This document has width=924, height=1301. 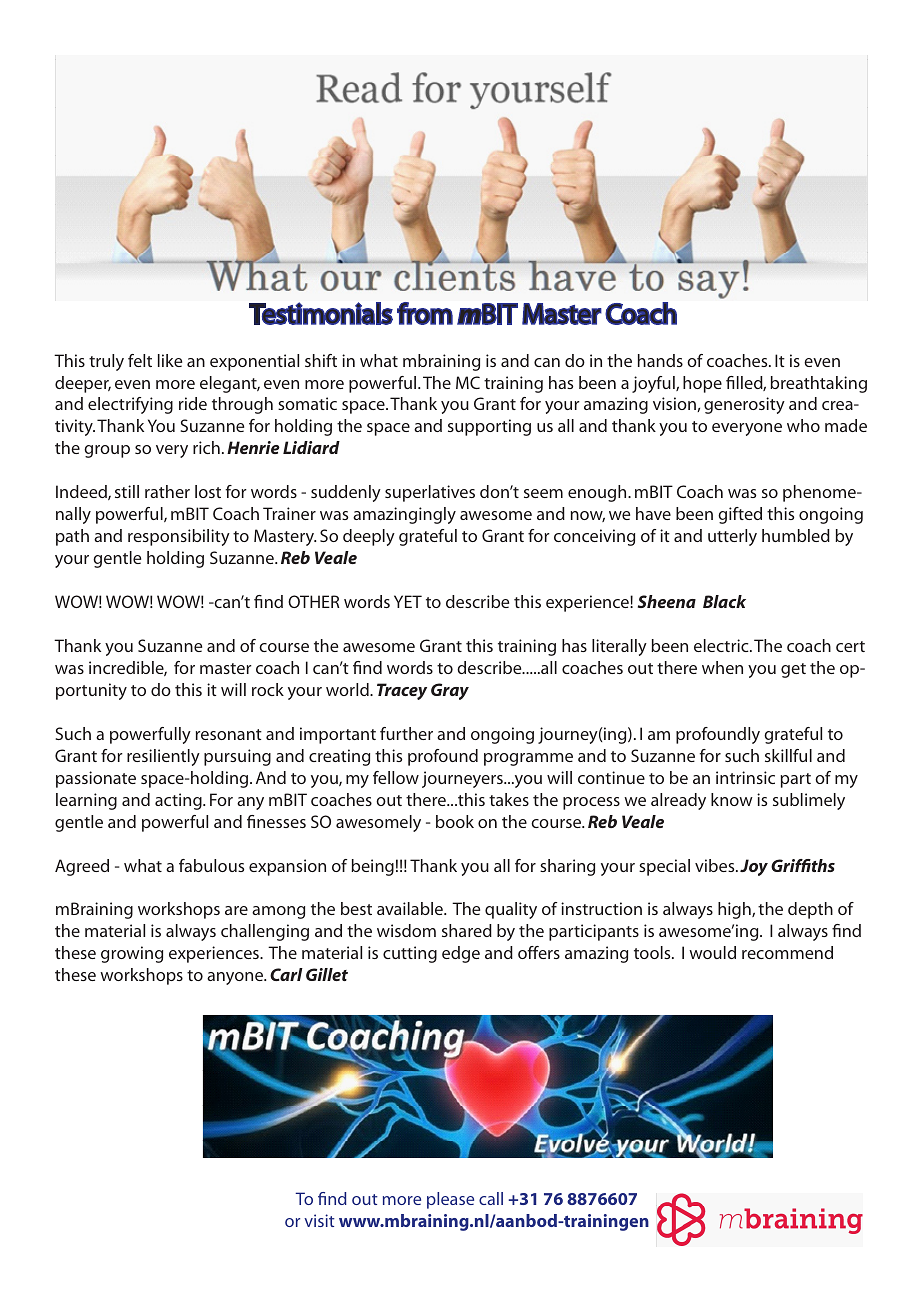 What do you see at coordinates (319, 1220) in the document?
I see `visit` at bounding box center [319, 1220].
